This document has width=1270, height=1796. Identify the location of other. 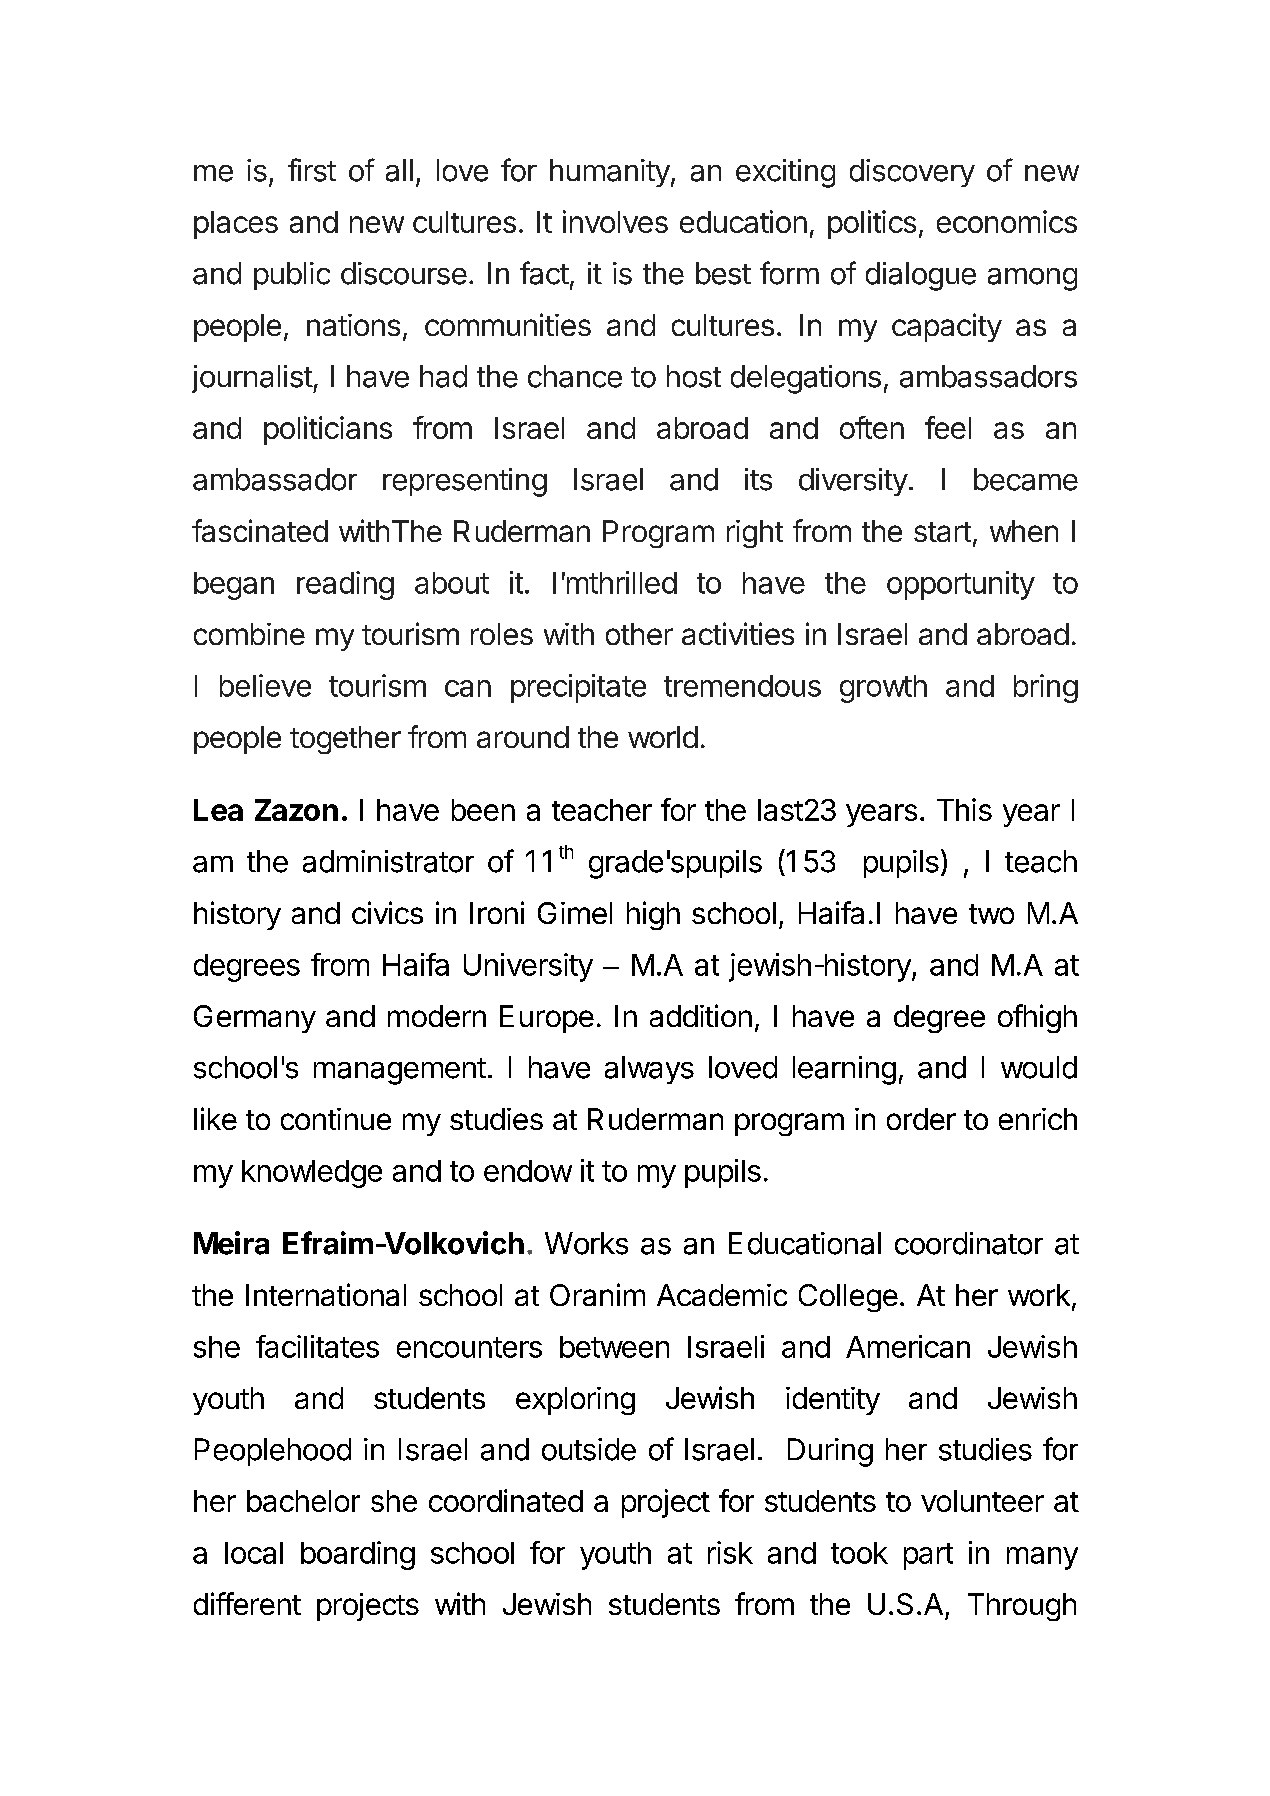
(639, 634).
